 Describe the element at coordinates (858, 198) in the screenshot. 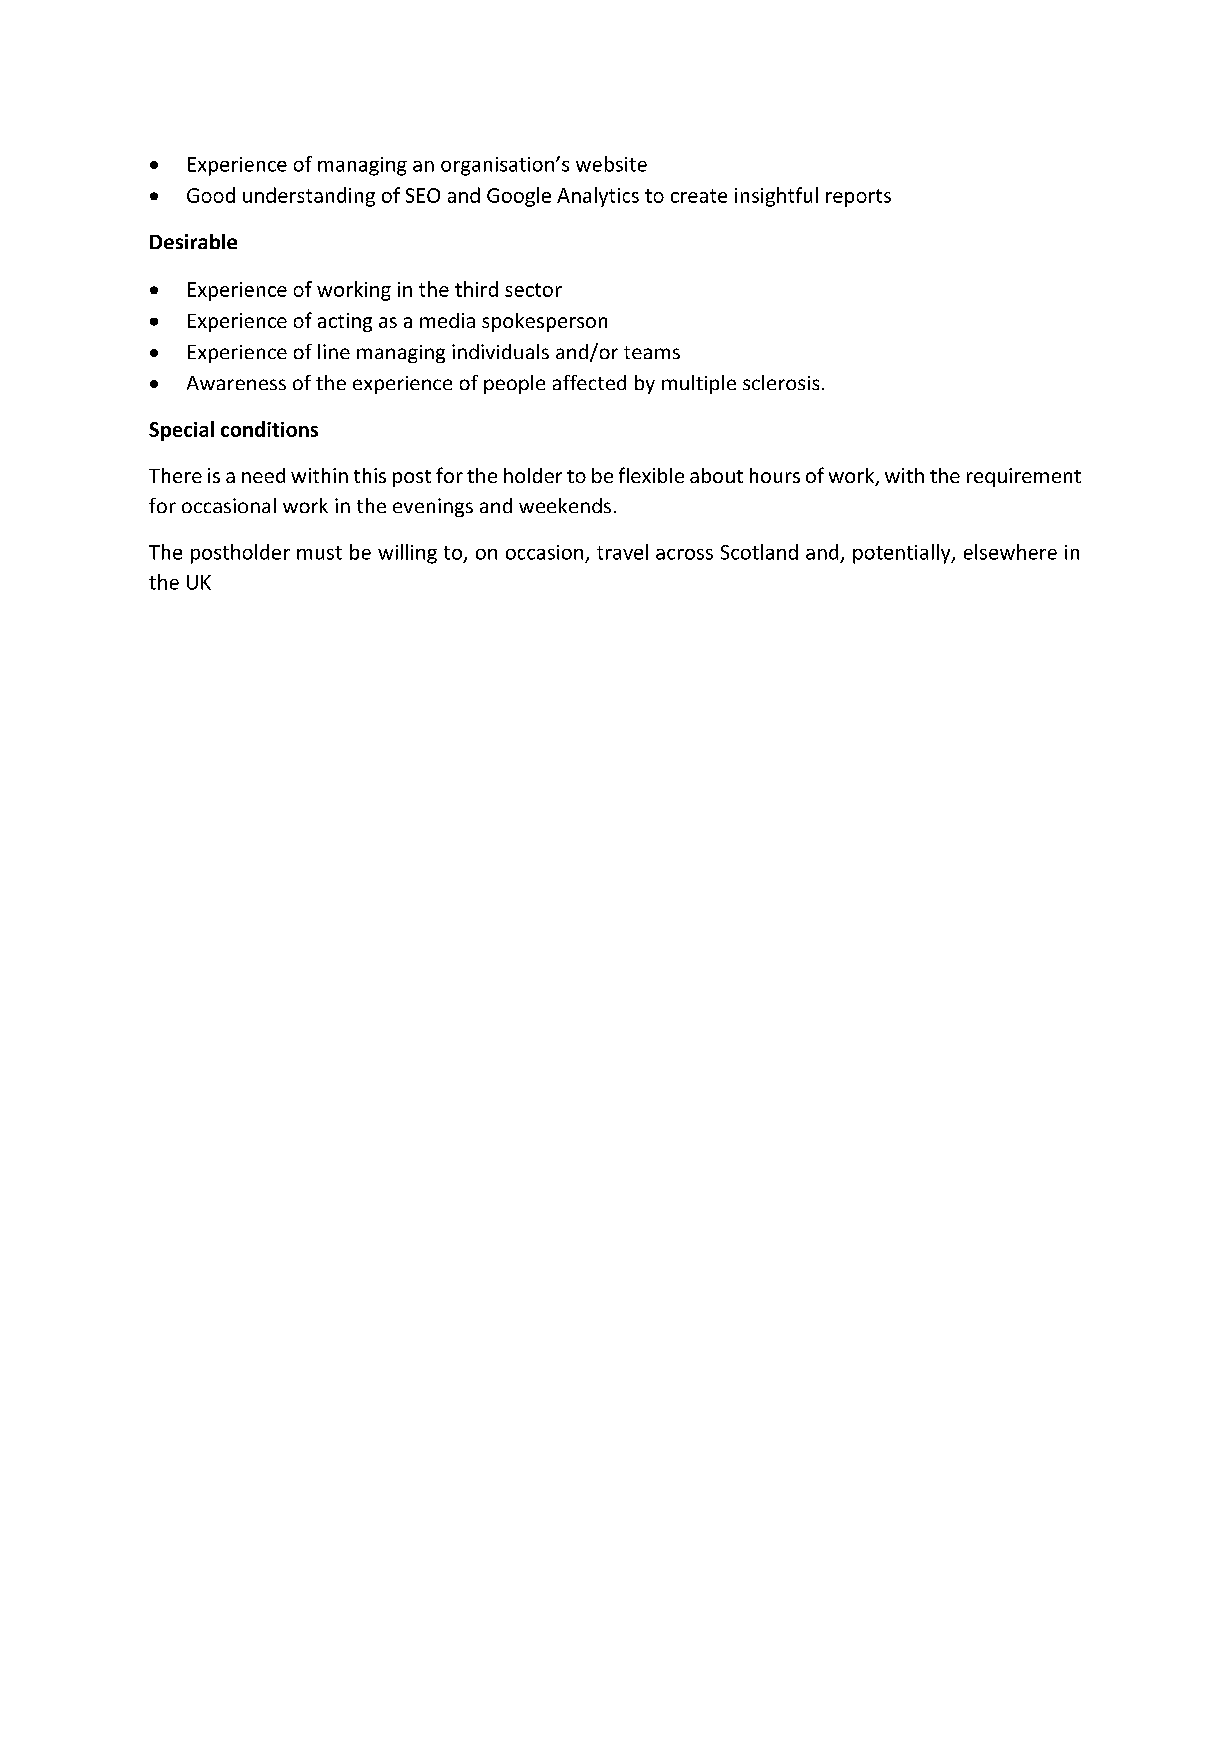

I see `reports` at that location.
